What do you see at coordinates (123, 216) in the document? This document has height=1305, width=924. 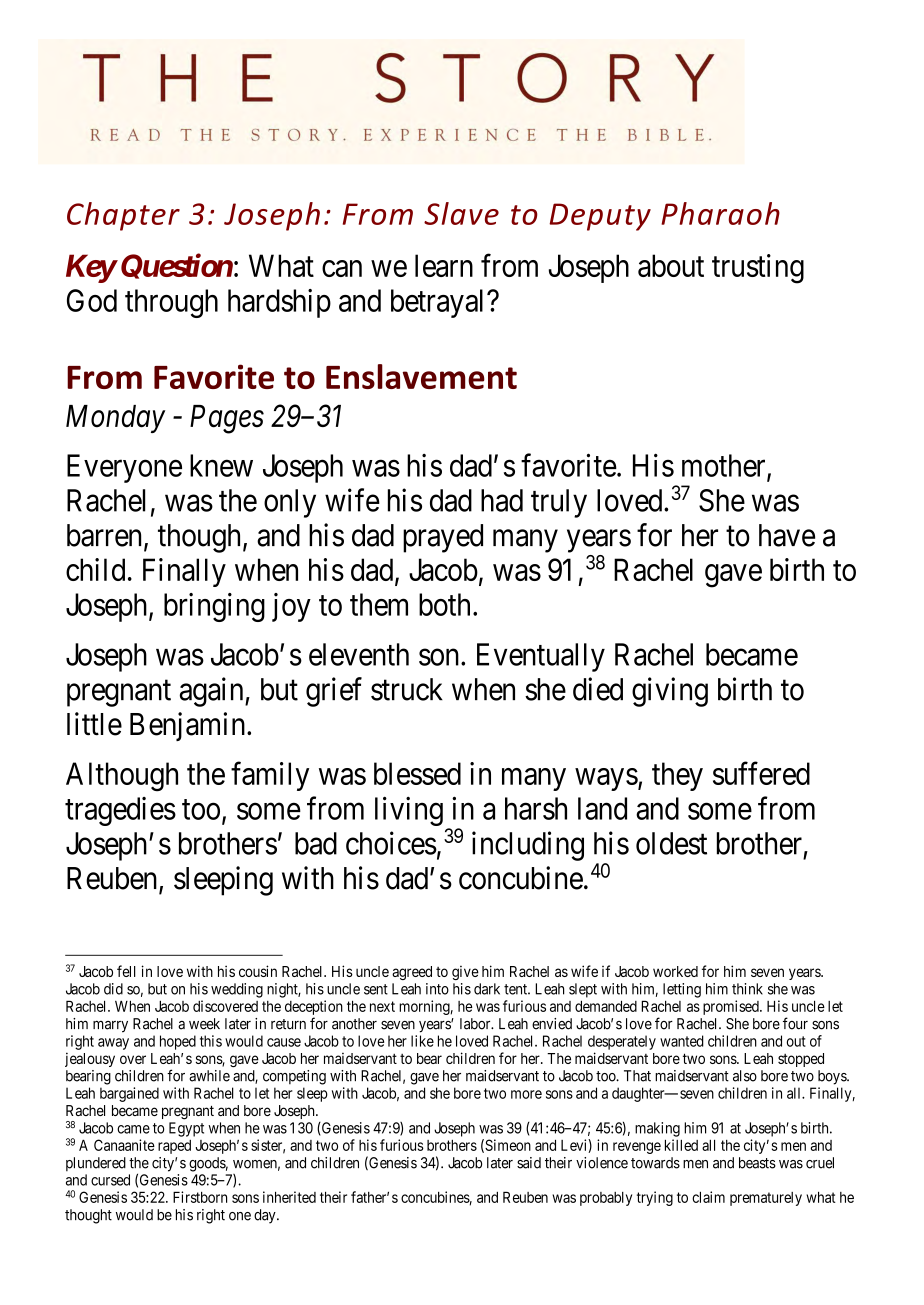 I see `Chapter` at bounding box center [123, 216].
